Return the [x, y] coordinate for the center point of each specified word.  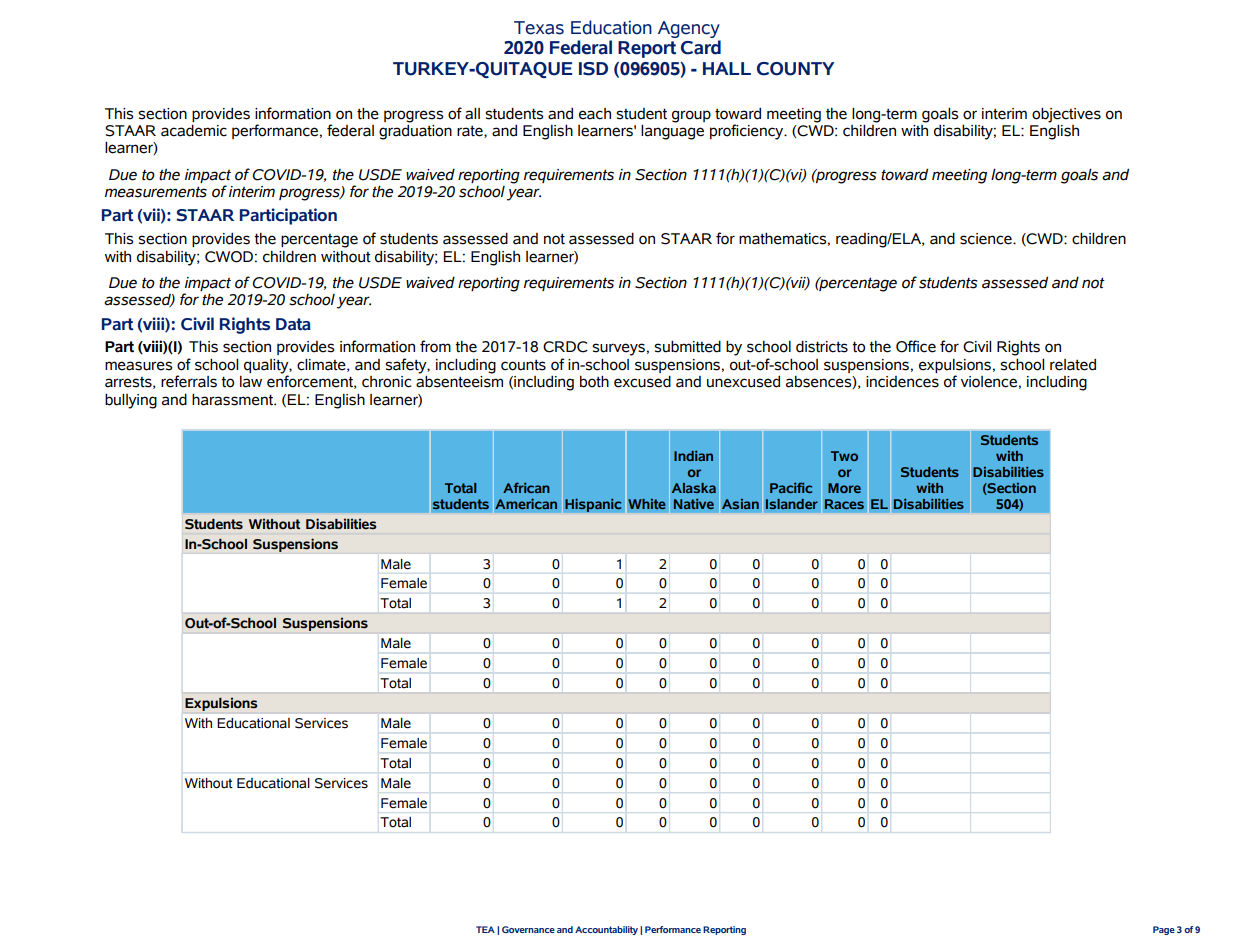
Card [701, 47]
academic [194, 130]
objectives [1066, 115]
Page [1164, 930]
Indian [693, 456]
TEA [485, 929]
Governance [528, 929]
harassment [234, 399]
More [844, 488]
